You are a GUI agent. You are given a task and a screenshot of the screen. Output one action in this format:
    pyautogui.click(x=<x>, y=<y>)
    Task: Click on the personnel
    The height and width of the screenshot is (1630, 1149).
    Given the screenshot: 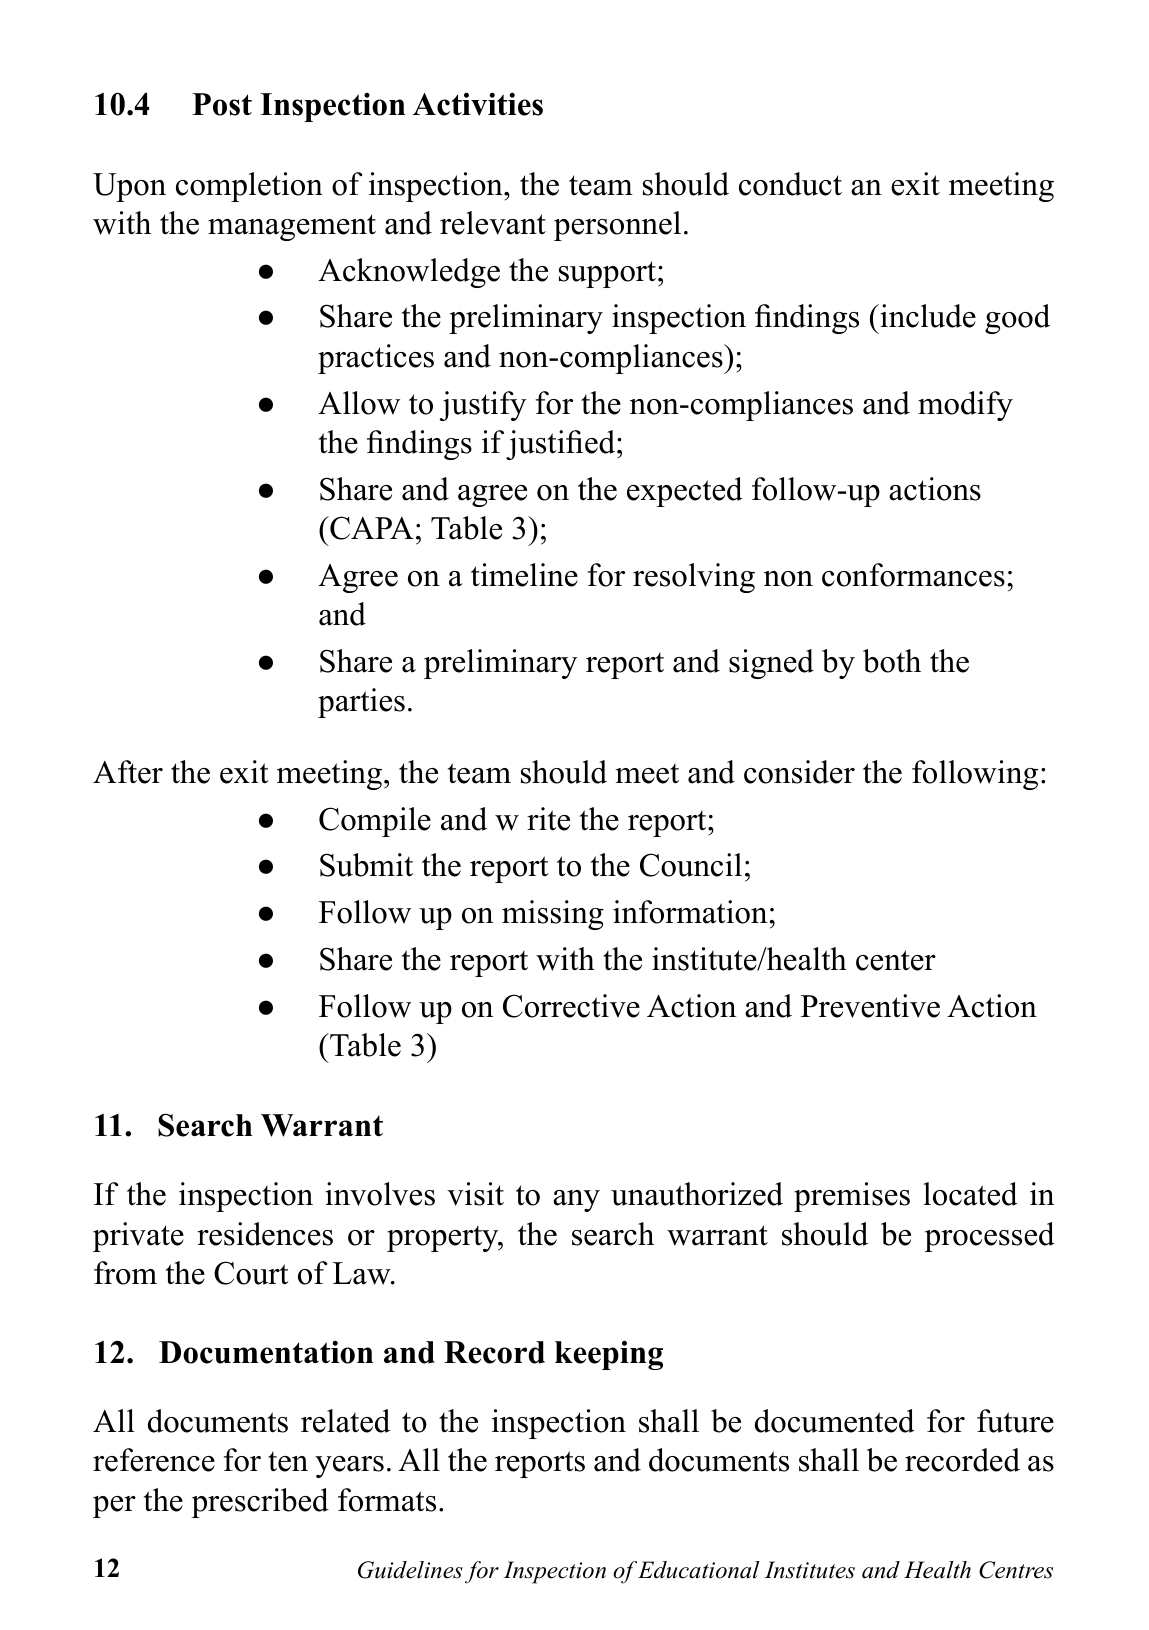 What is the action you would take?
    pyautogui.click(x=617, y=226)
